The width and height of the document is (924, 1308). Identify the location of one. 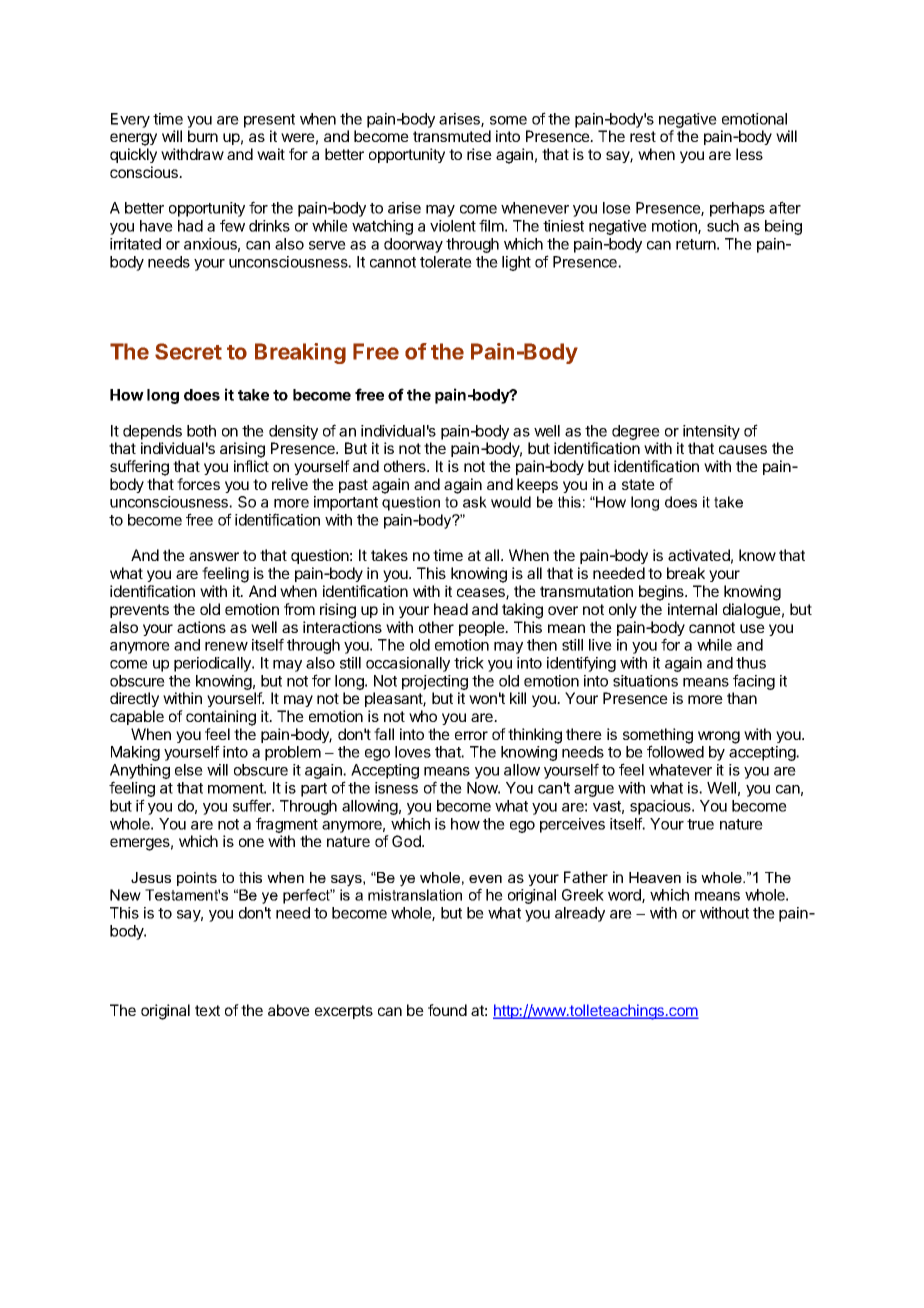
(251, 842).
